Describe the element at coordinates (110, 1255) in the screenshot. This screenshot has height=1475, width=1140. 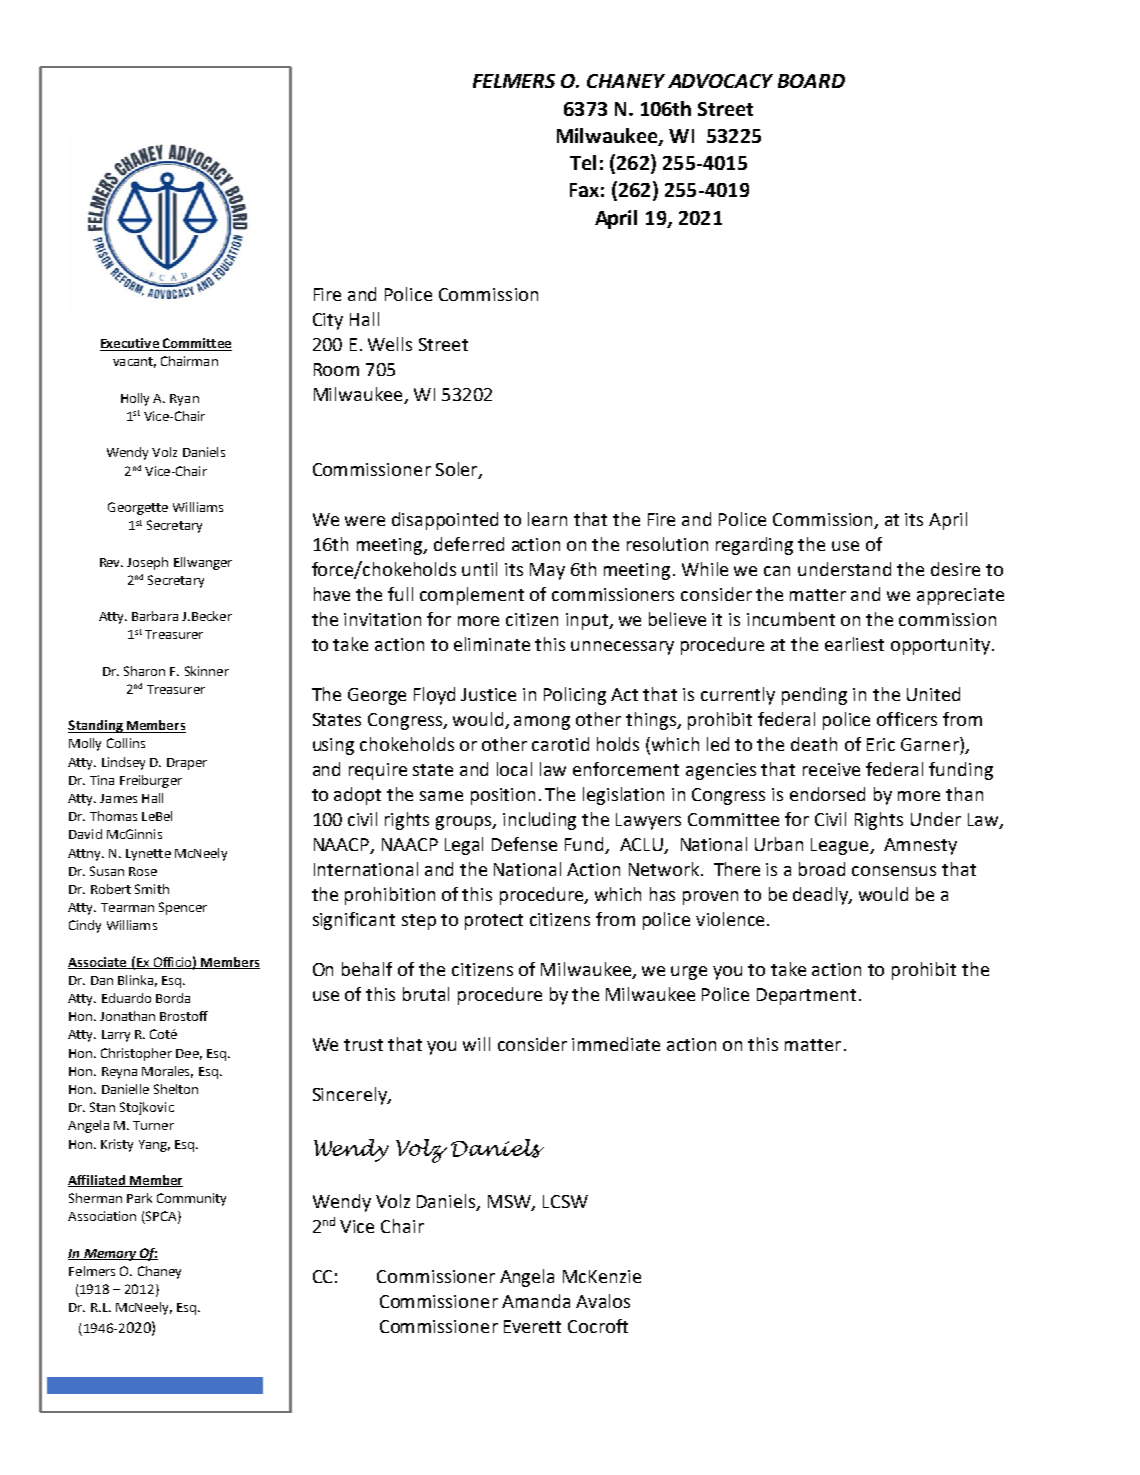
I see `Memory` at that location.
